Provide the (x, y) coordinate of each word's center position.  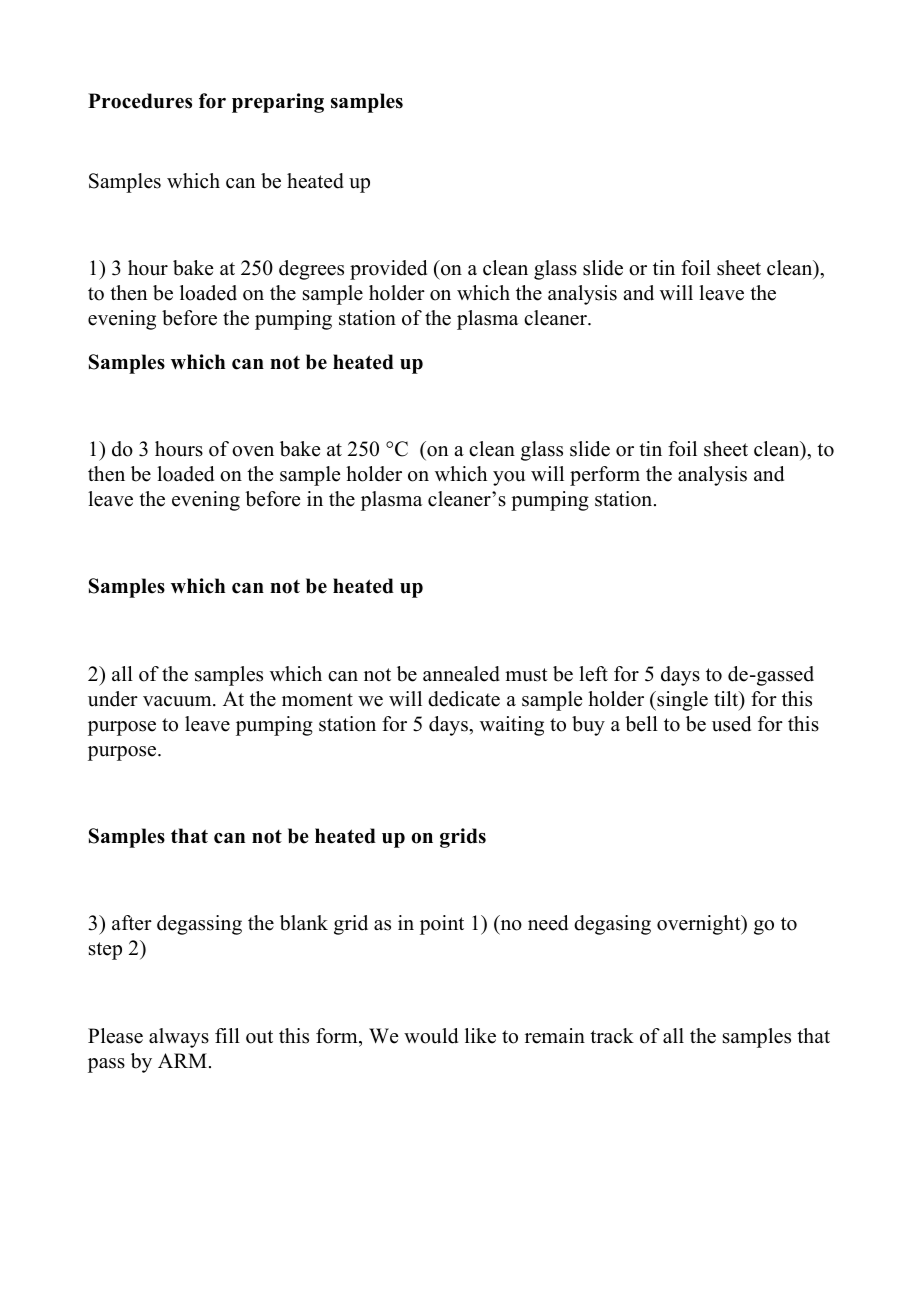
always (179, 1038)
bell (641, 724)
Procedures (140, 101)
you (509, 478)
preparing (278, 103)
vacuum (178, 701)
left (593, 674)
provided (388, 270)
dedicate (464, 699)
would (431, 1036)
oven (253, 451)
